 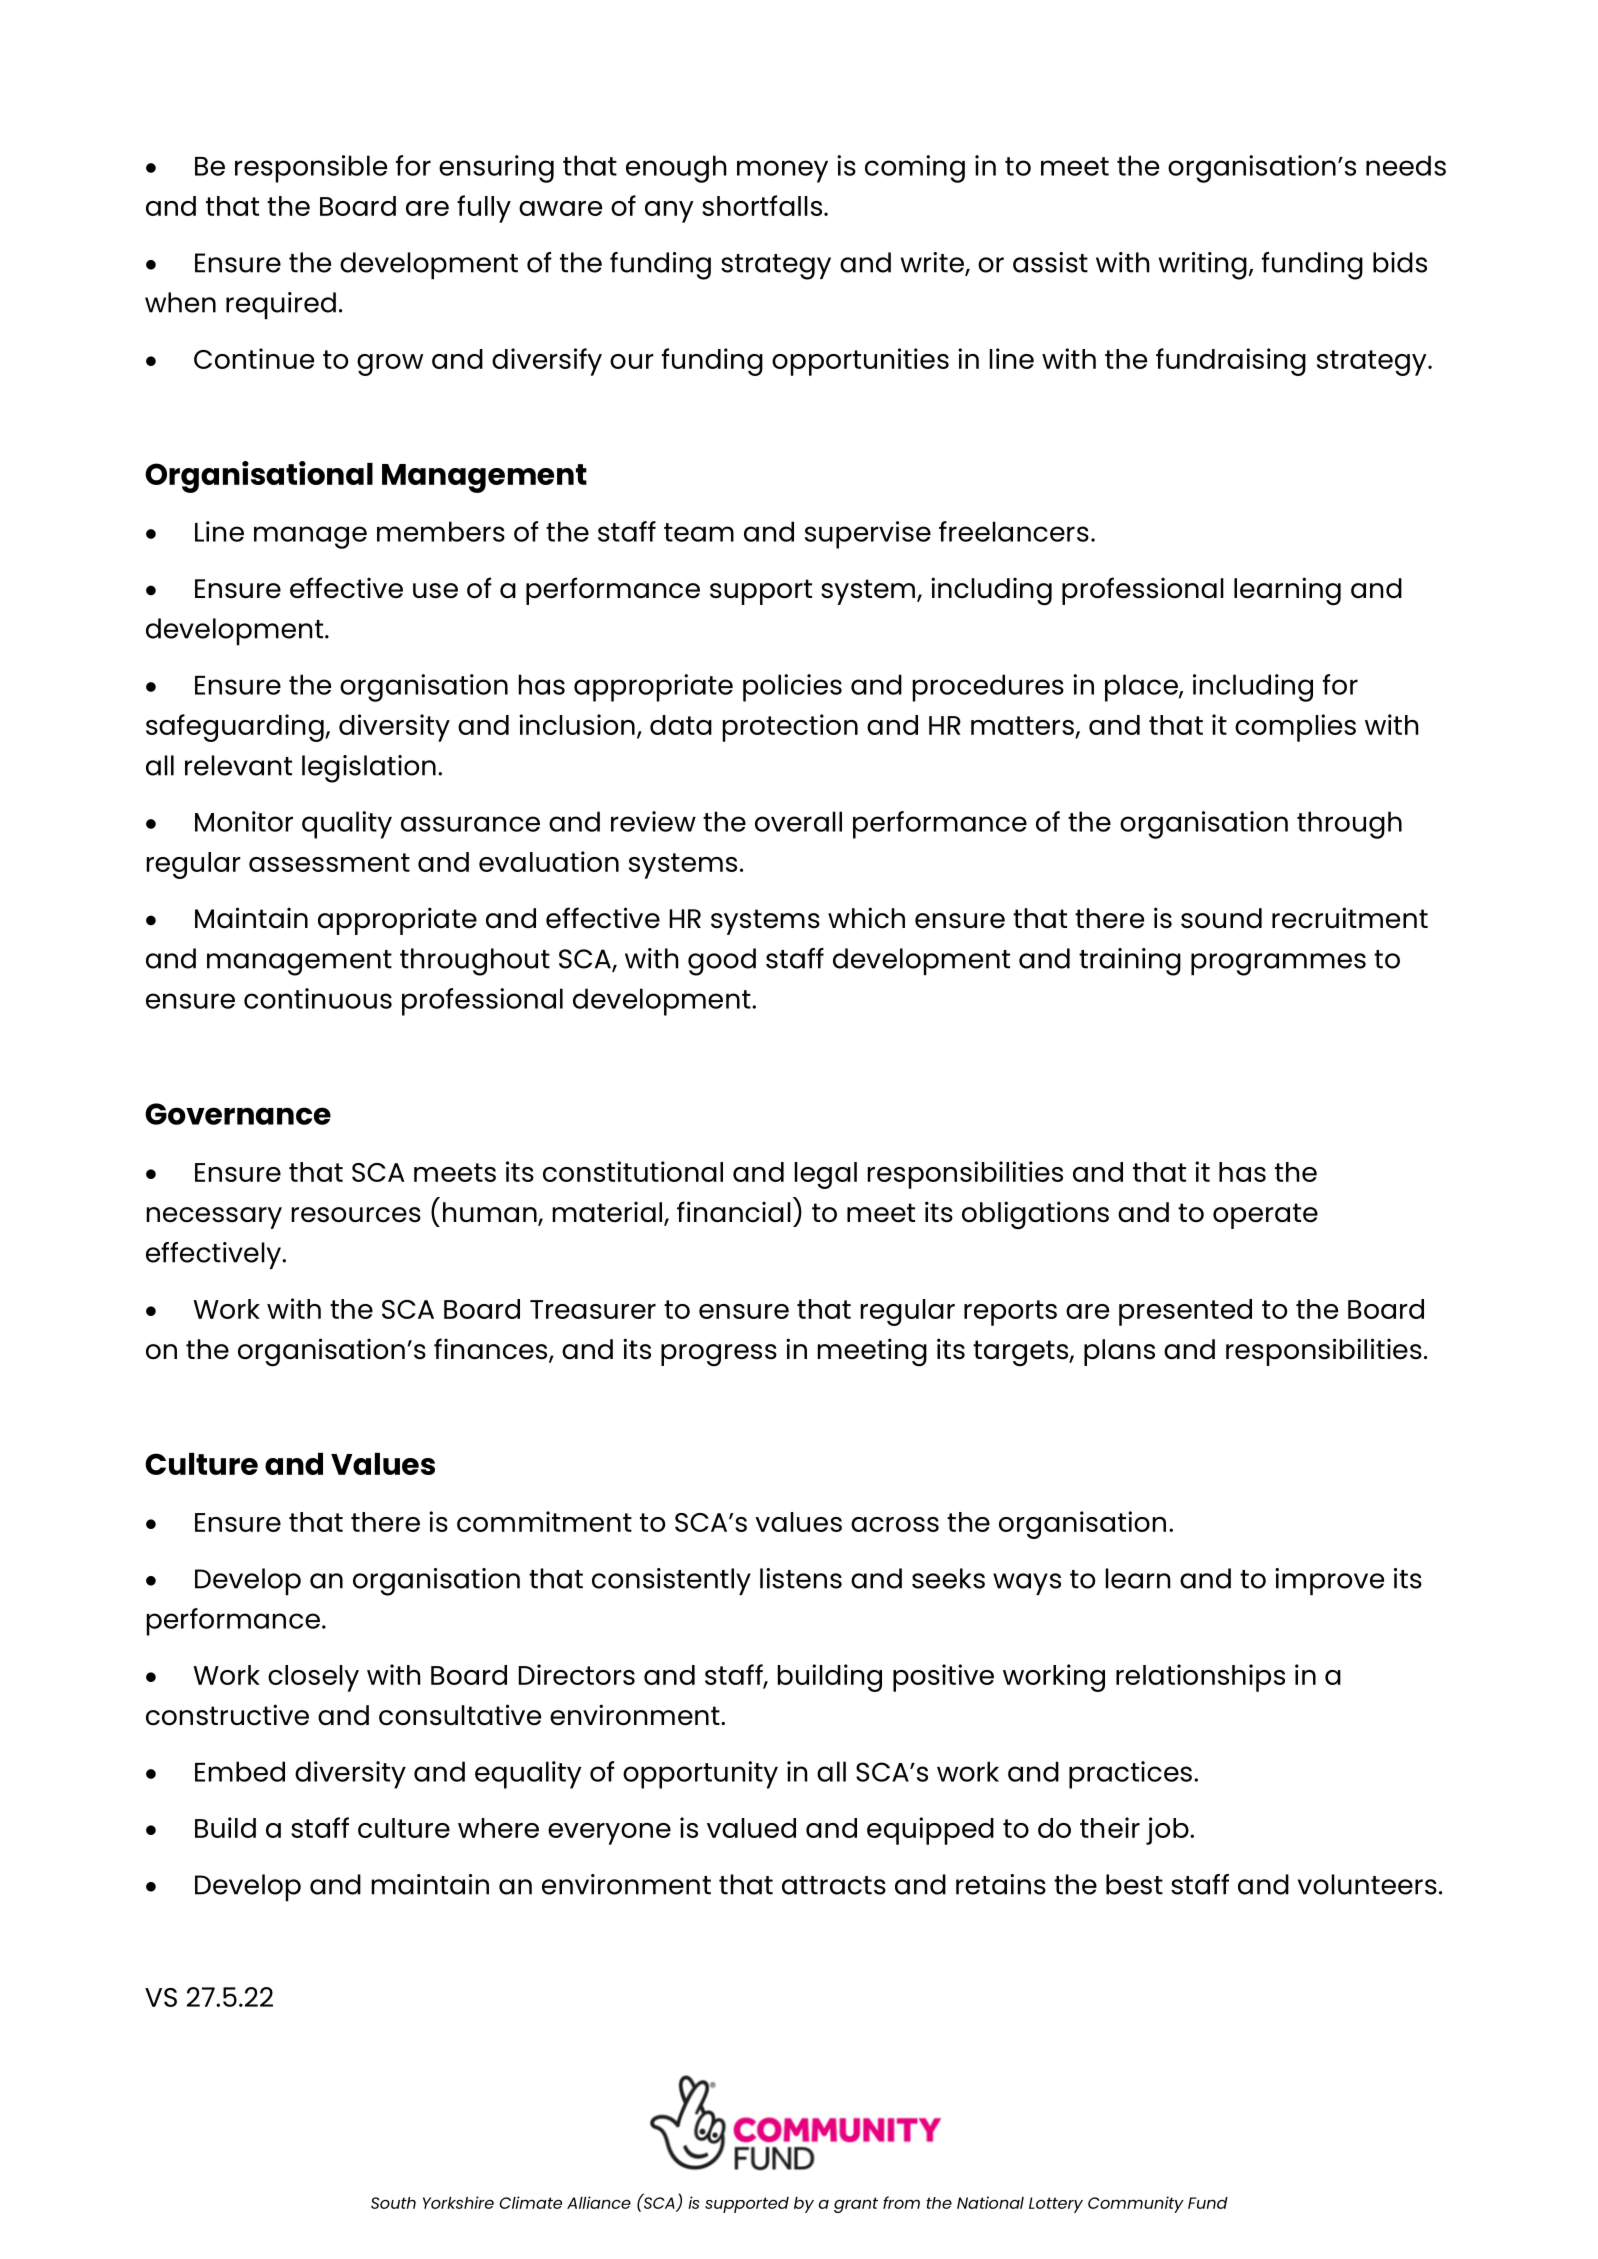 I want to click on writing, so click(x=1203, y=266).
